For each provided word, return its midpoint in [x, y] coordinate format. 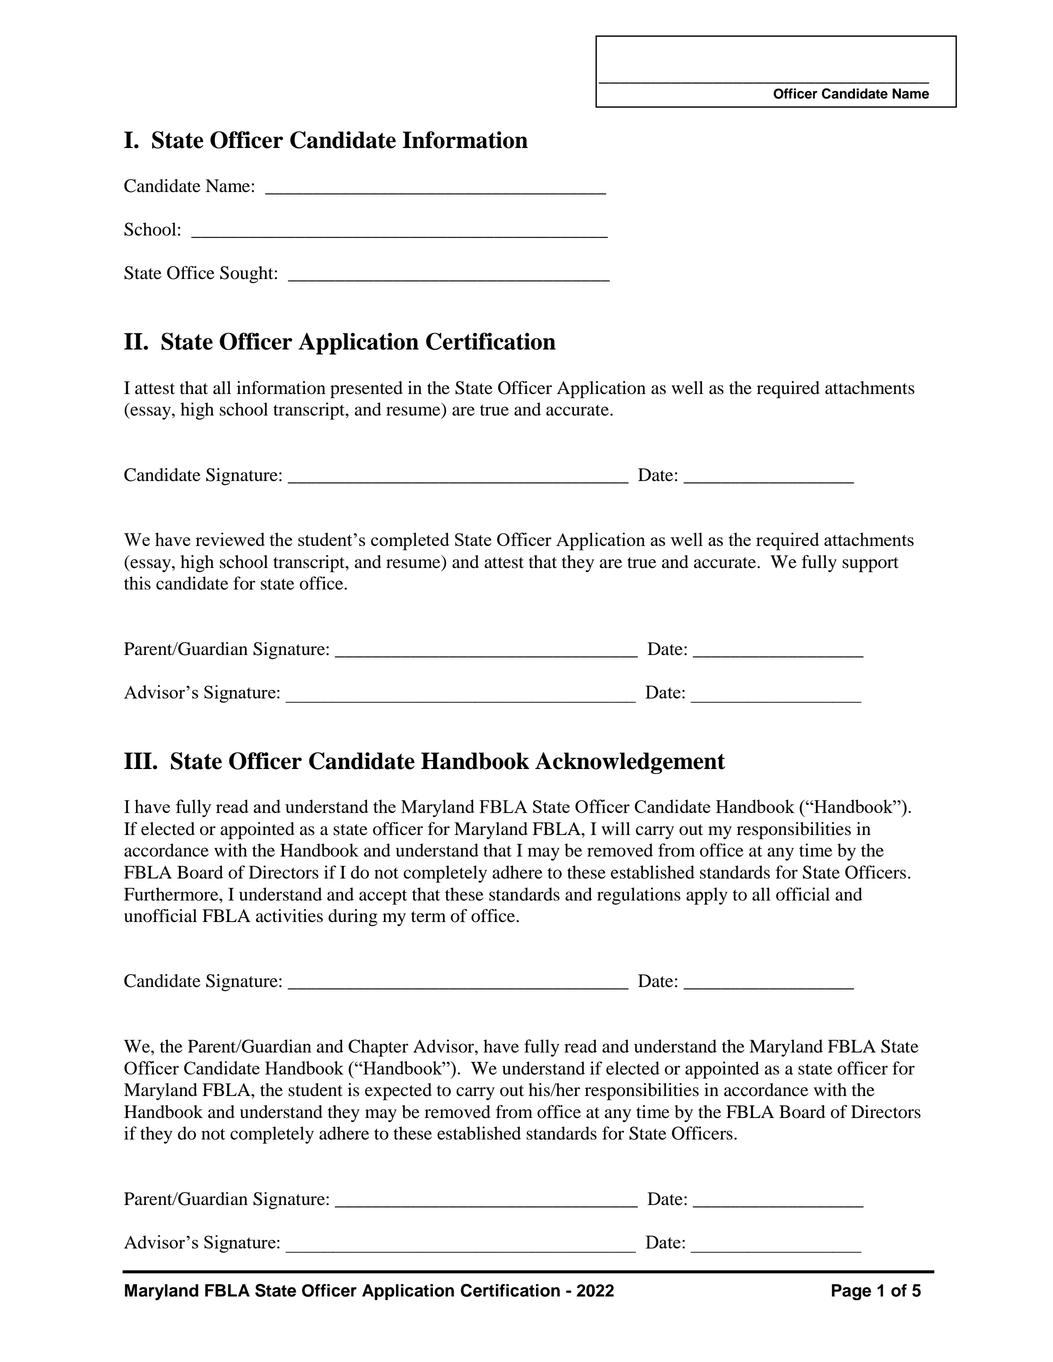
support [870, 565]
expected [398, 1092]
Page [851, 1292]
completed [410, 541]
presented [366, 390]
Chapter [378, 1048]
